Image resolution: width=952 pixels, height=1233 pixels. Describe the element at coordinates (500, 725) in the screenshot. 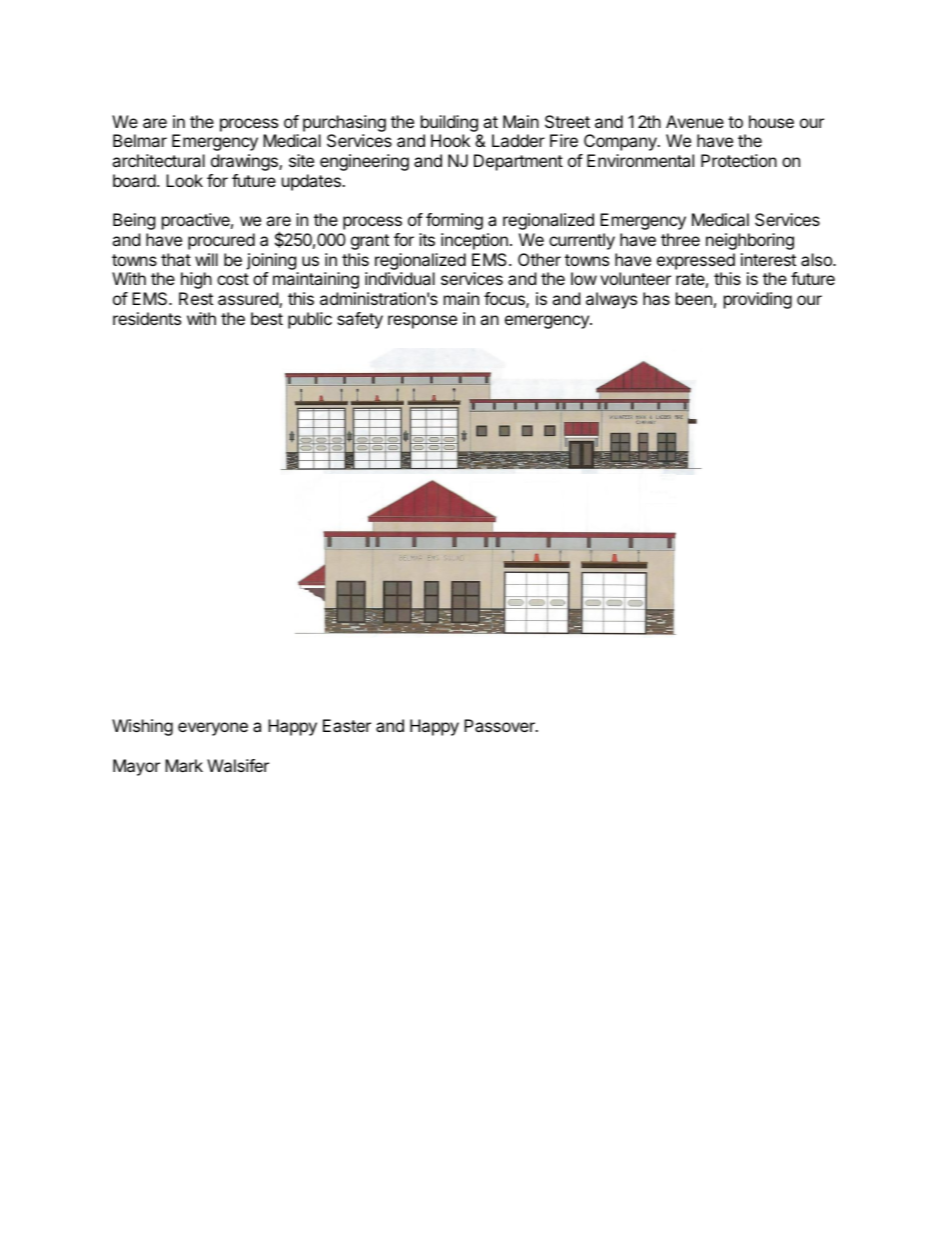

I see `Passover` at that location.
